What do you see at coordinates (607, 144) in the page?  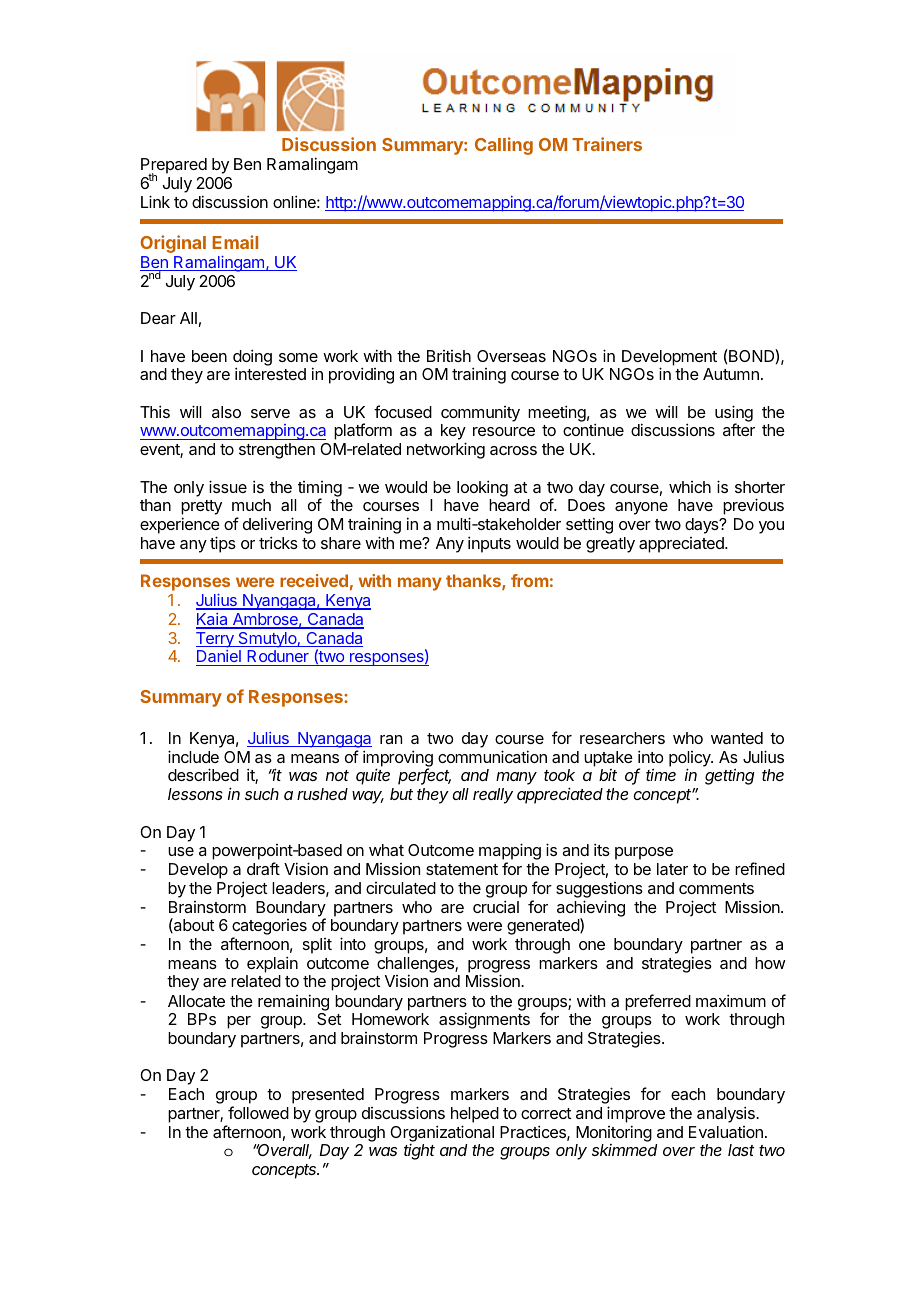 I see `Trainers` at bounding box center [607, 144].
